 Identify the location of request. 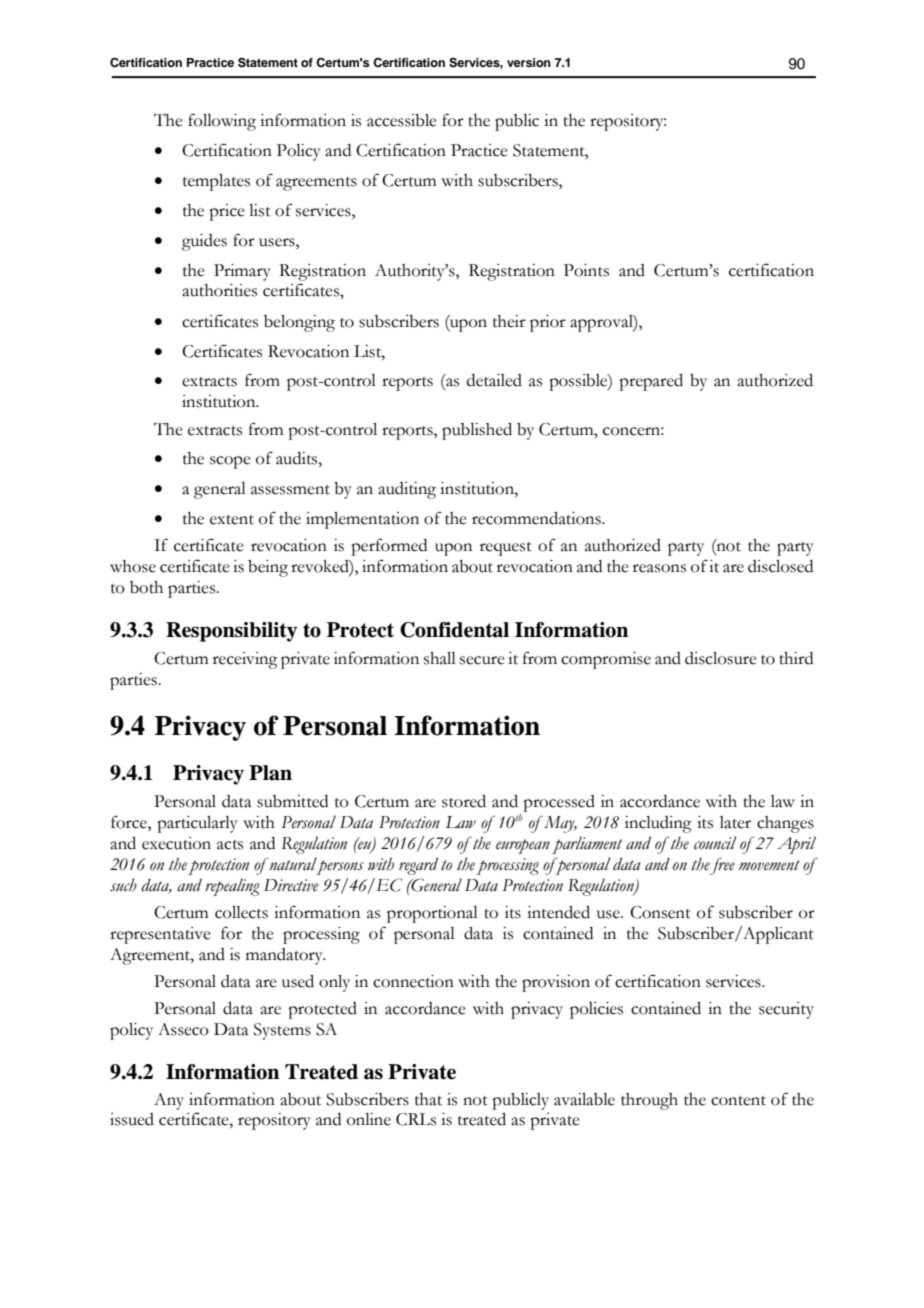
(506, 549).
